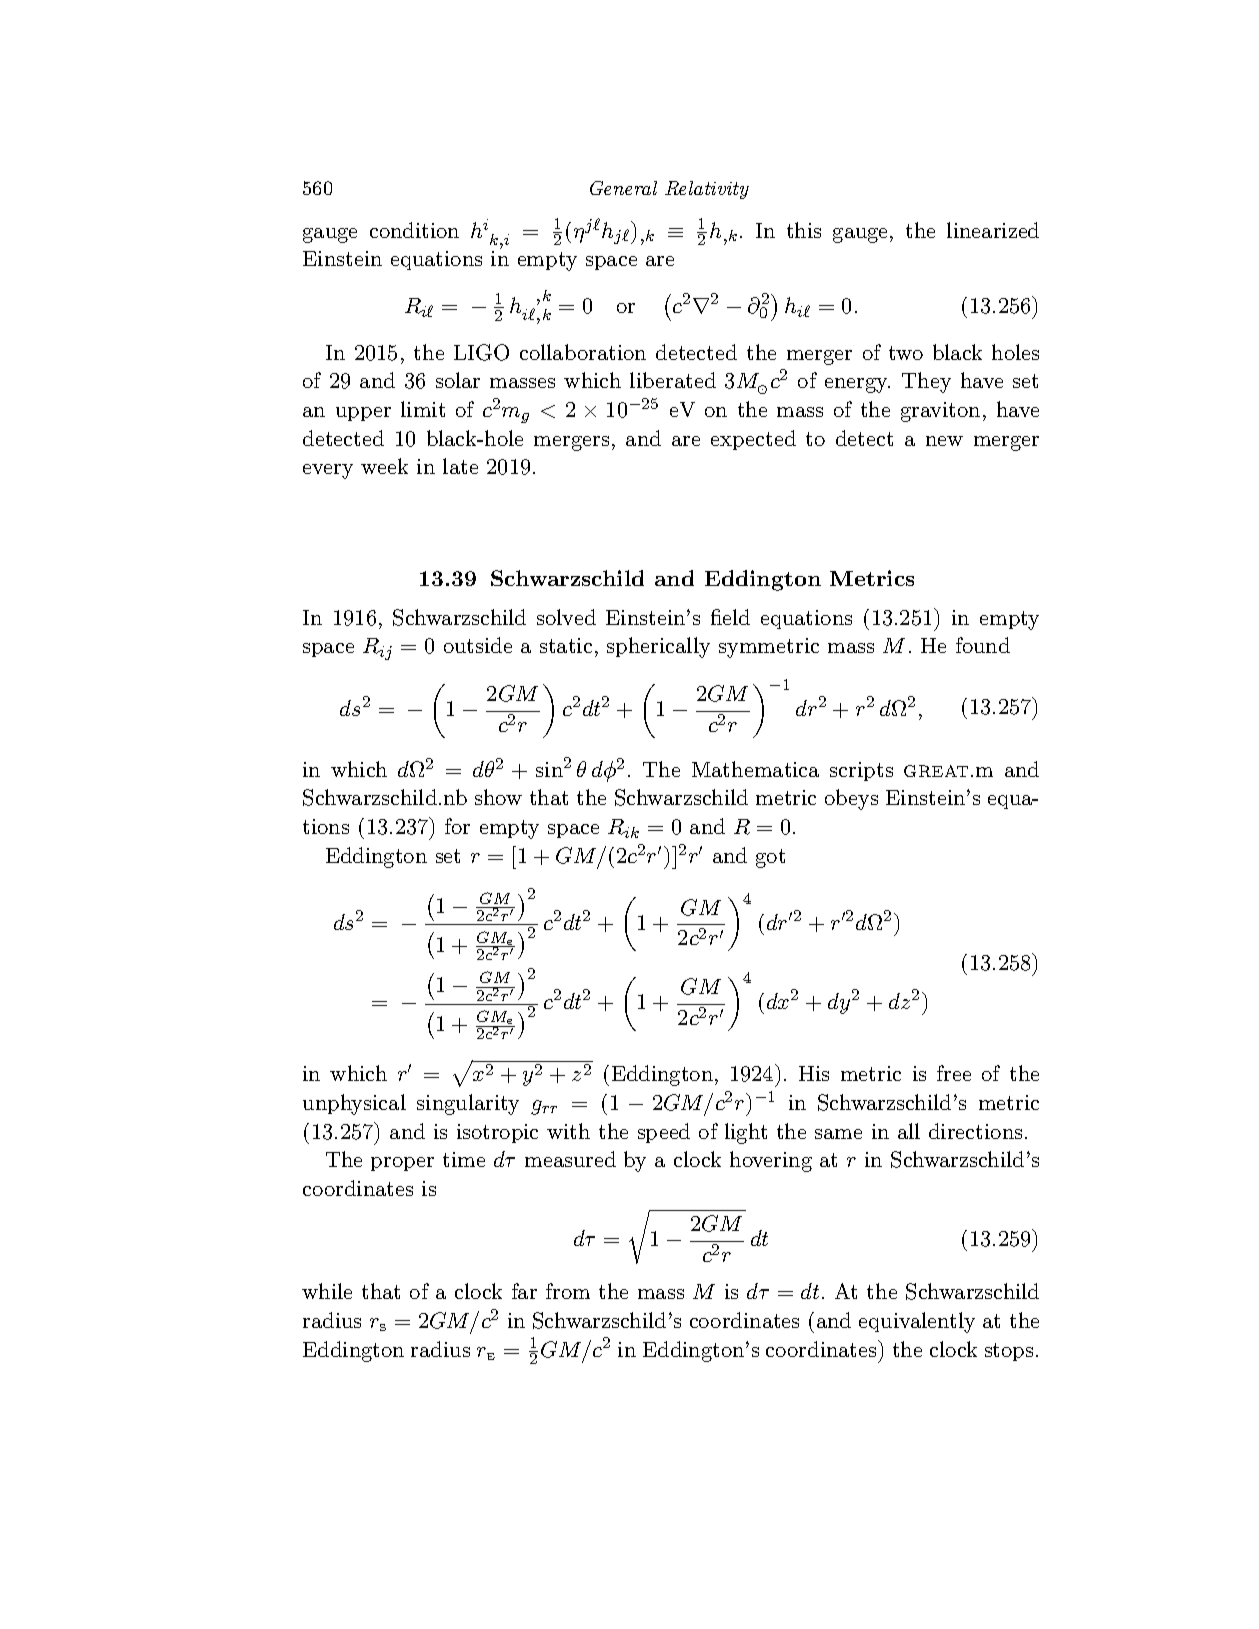 The image size is (1259, 1629). Describe the element at coordinates (917, 1322) in the screenshot. I see `equivalently` at that location.
